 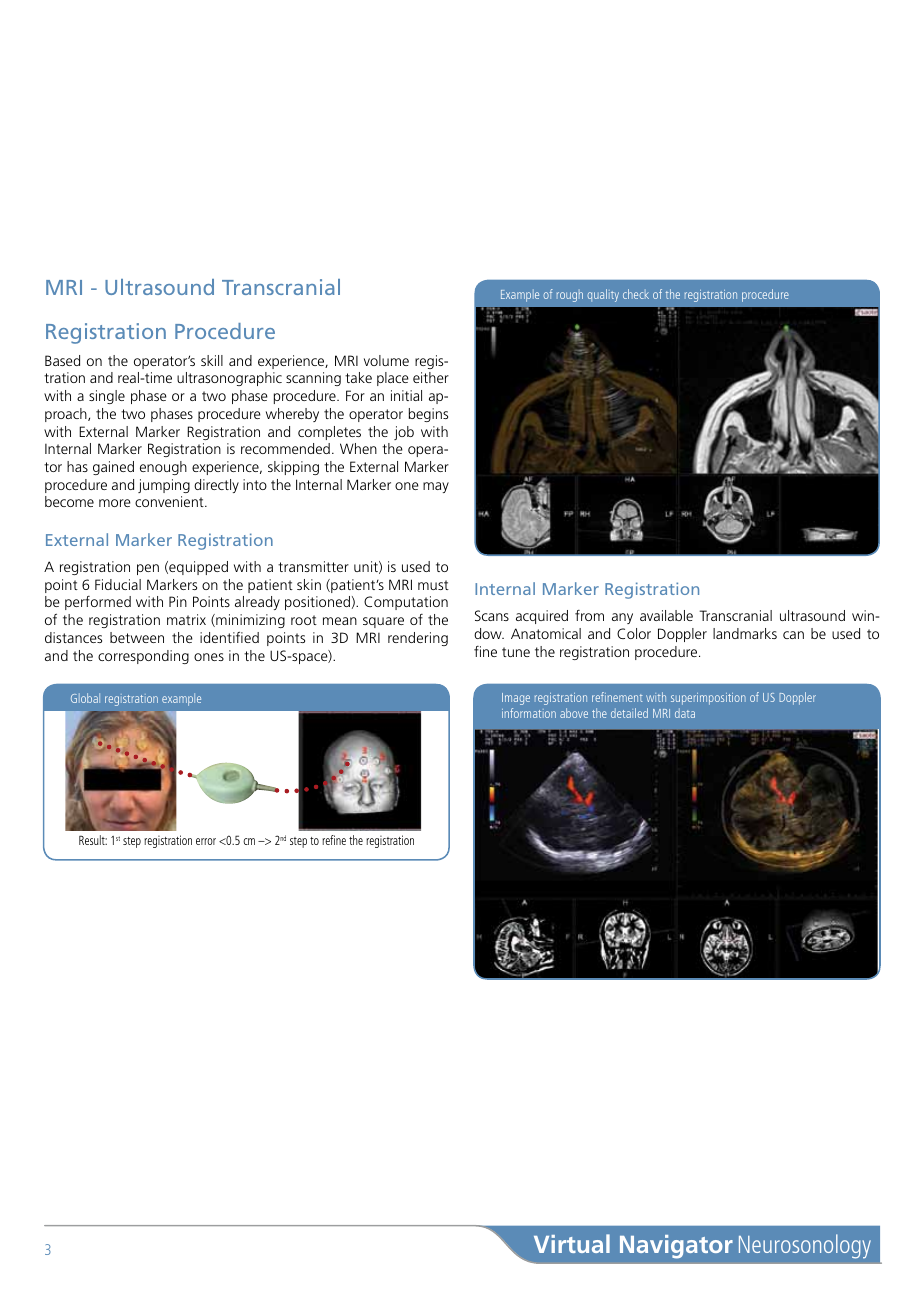 What do you see at coordinates (685, 713) in the screenshot?
I see `data` at bounding box center [685, 713].
